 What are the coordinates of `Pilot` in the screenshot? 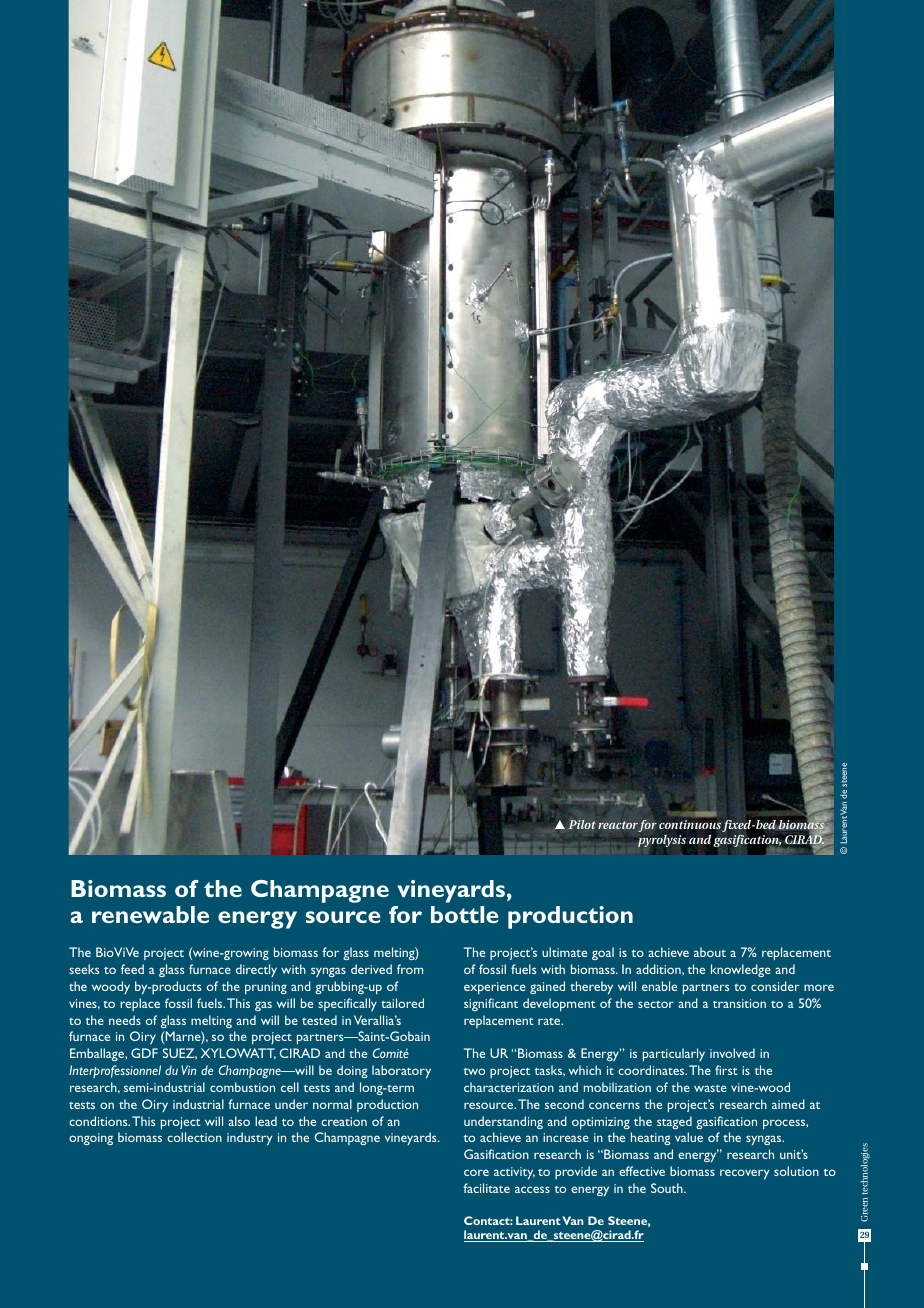 It's located at (582, 824).
